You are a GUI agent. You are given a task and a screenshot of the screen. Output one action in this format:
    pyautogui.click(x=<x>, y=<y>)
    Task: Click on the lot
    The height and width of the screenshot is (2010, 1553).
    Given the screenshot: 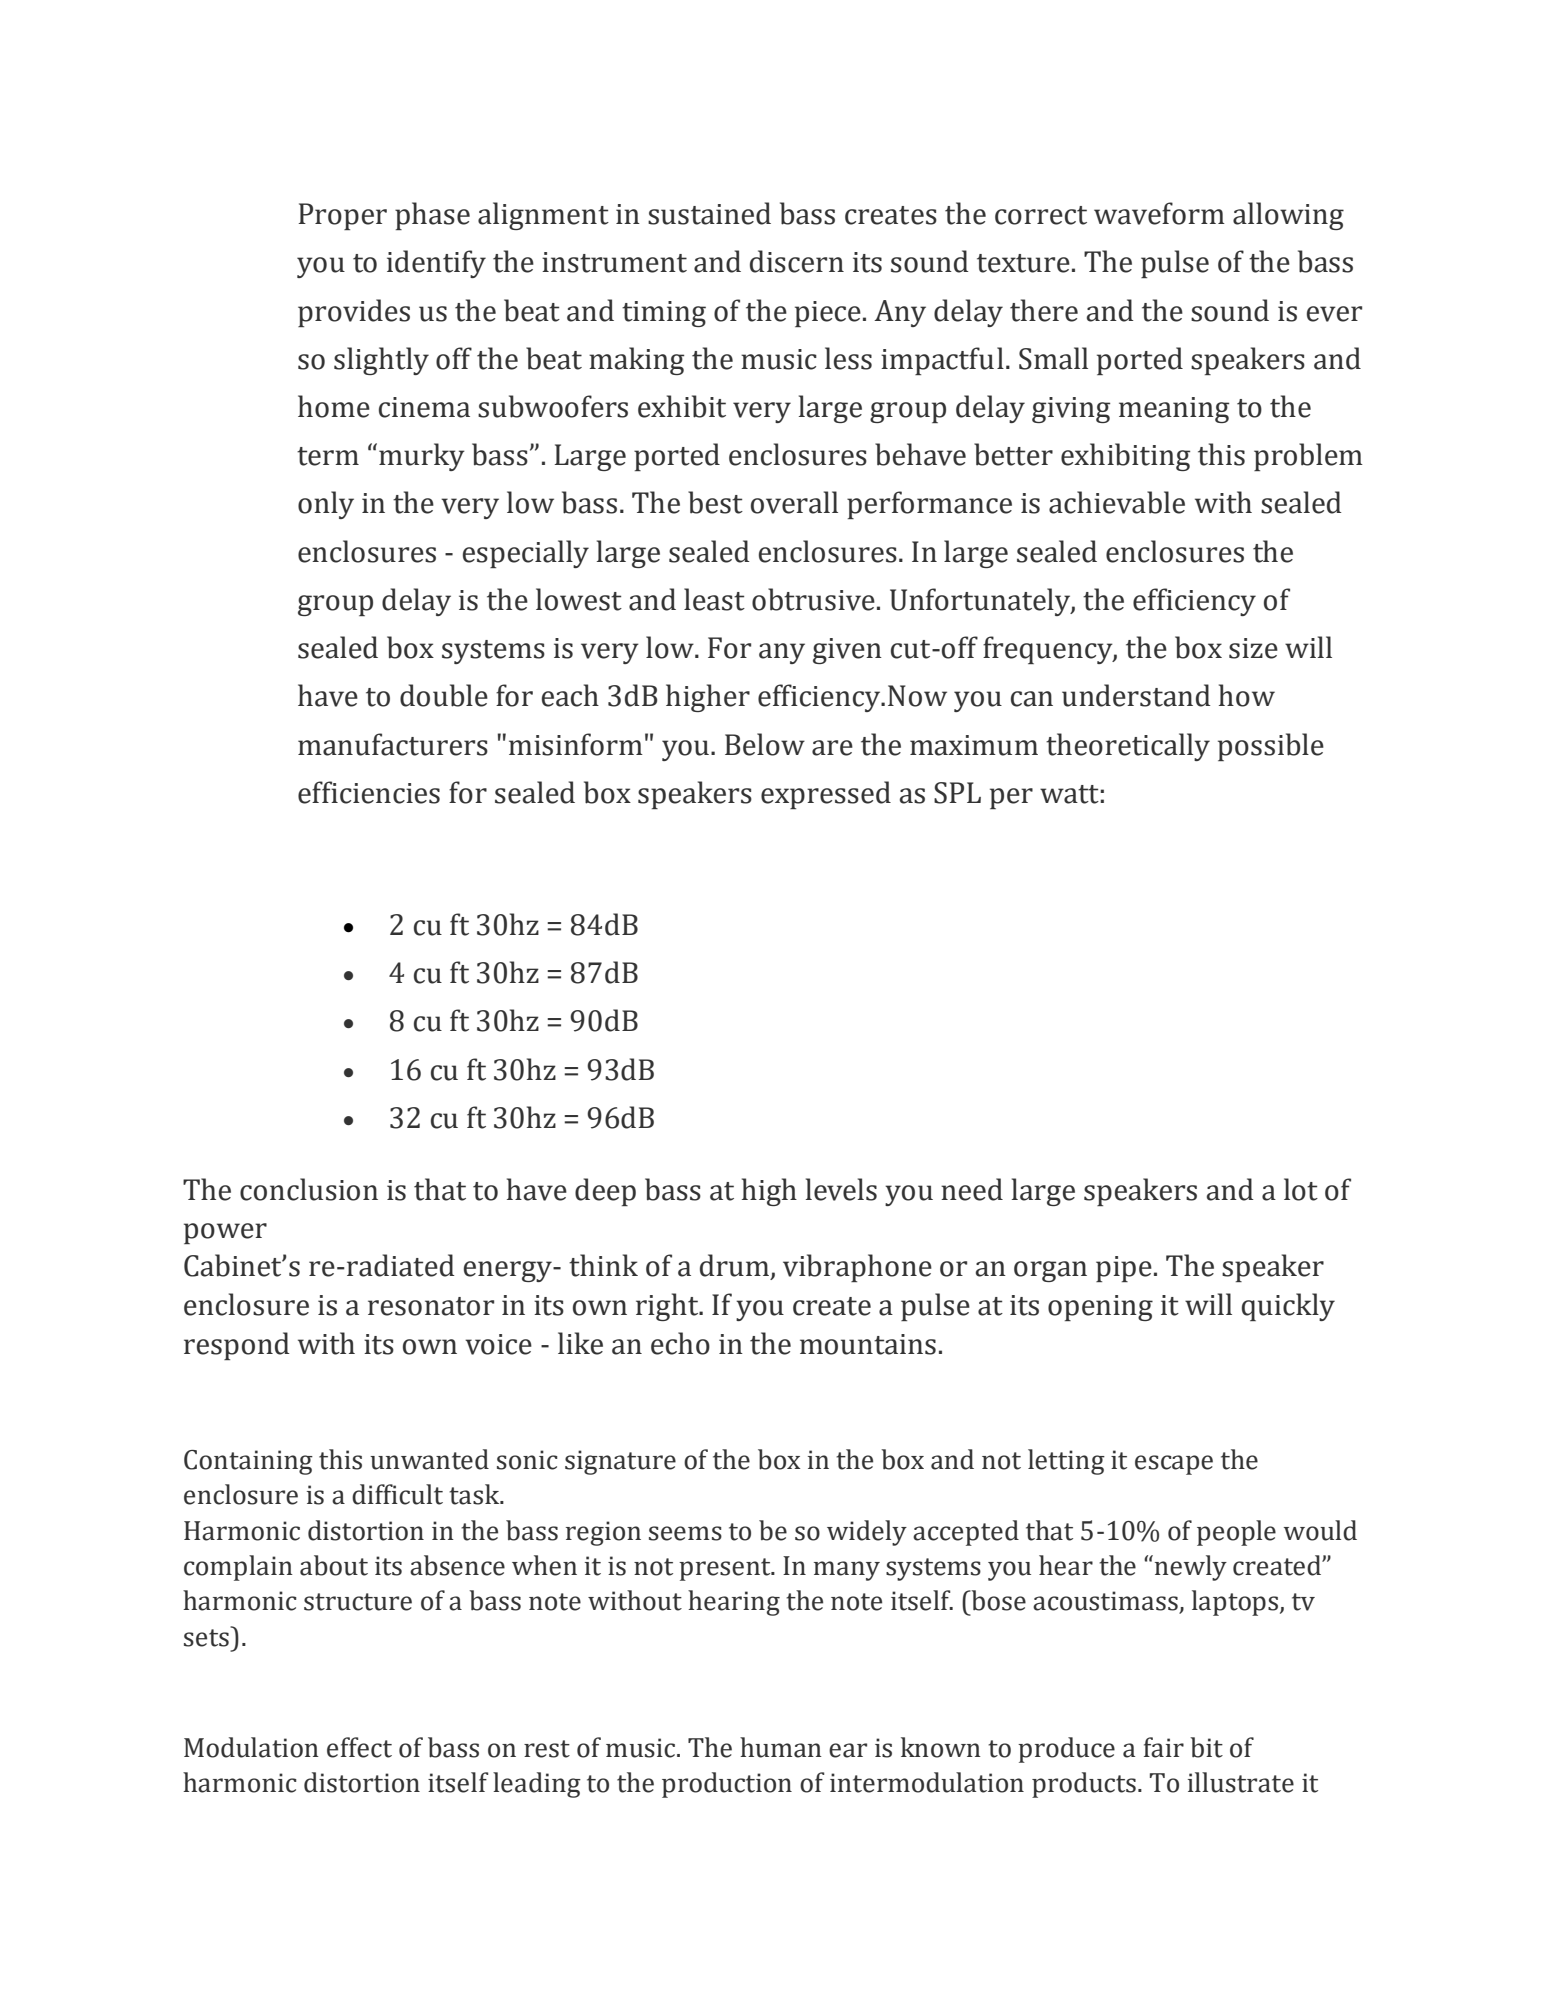 What is the action you would take?
    pyautogui.click(x=1301, y=1189)
